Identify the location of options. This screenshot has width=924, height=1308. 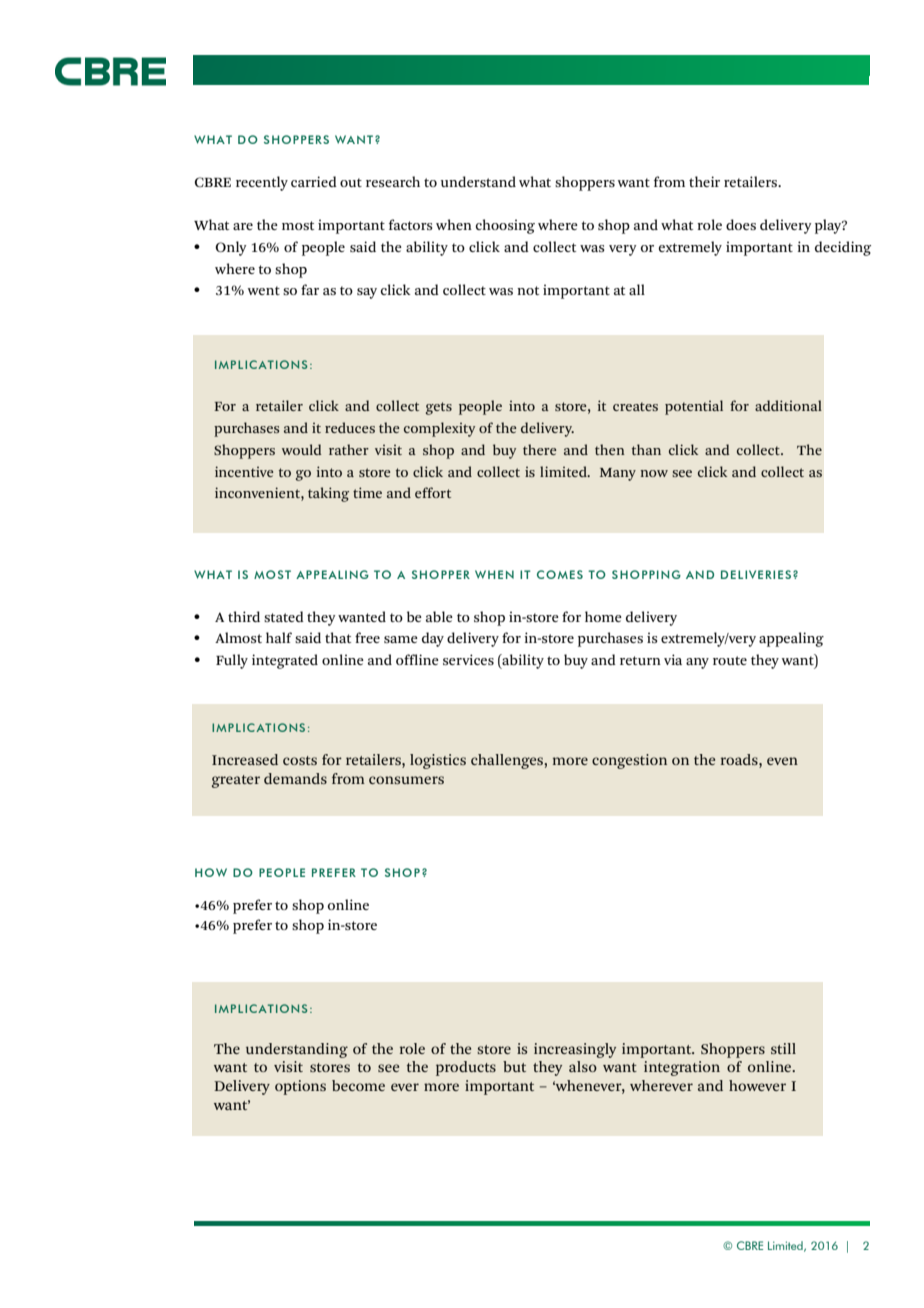
(300, 1087).
